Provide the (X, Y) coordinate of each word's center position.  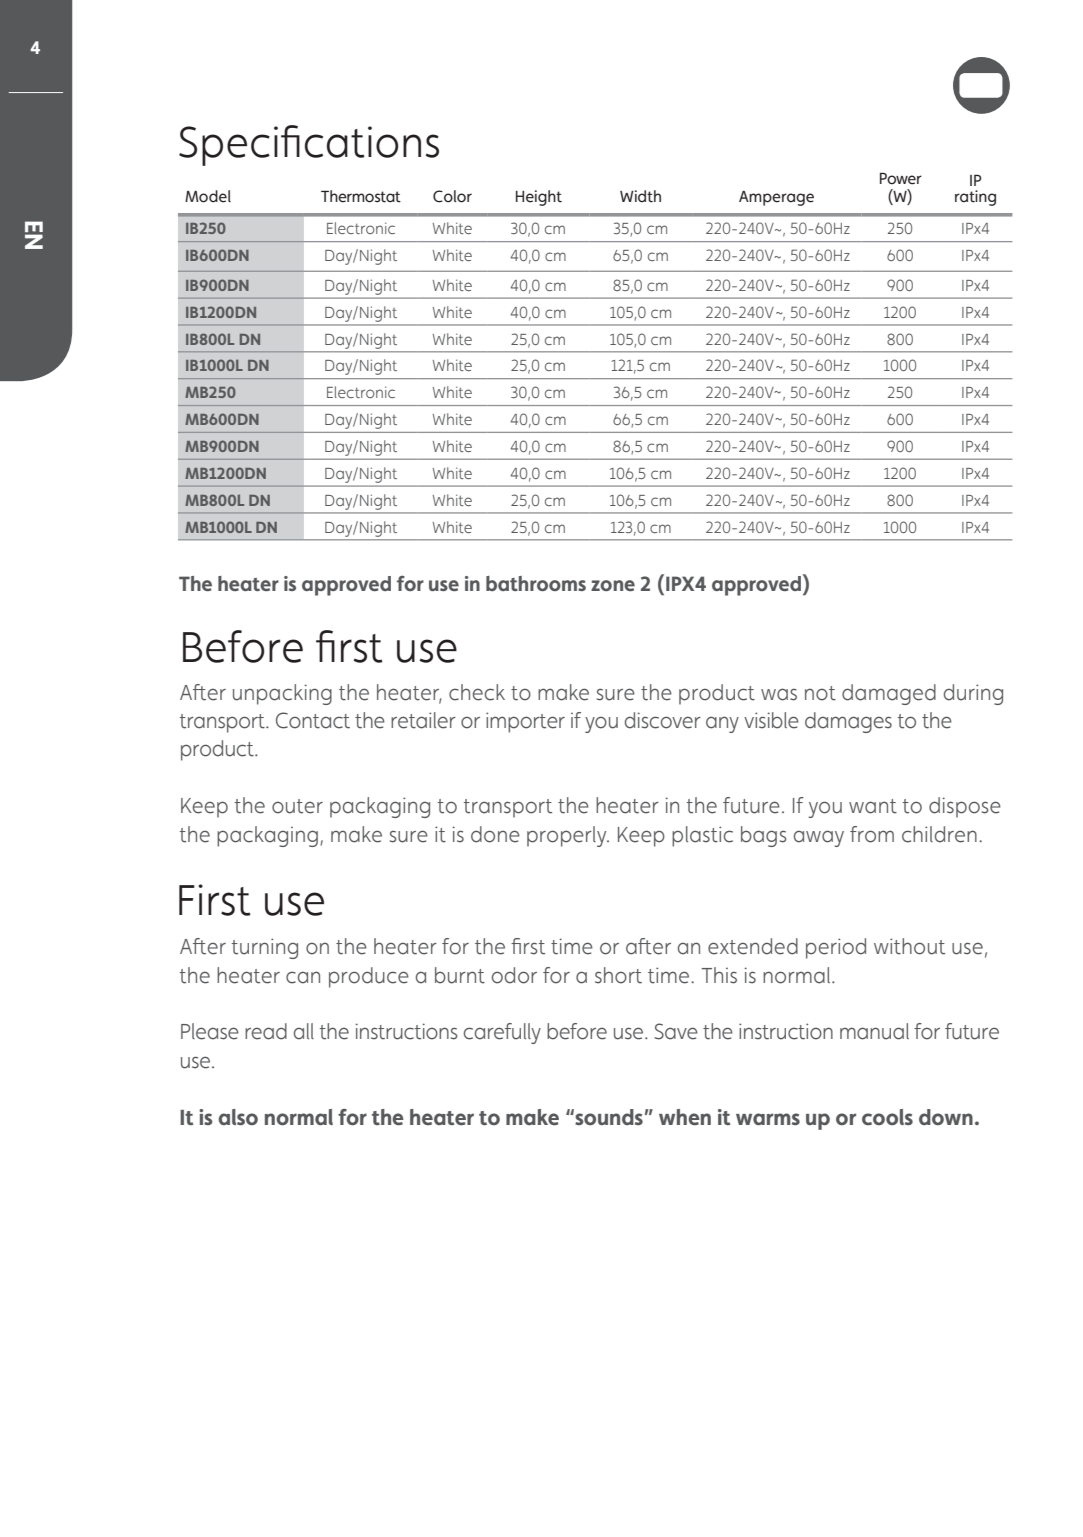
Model (208, 196)
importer (525, 722)
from (872, 834)
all (304, 1031)
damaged (889, 694)
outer (297, 806)
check (477, 692)
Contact (313, 720)
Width (640, 196)
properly (568, 836)
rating (975, 198)
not (820, 693)
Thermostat (361, 196)
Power (901, 178)
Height (539, 198)
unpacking (282, 694)
